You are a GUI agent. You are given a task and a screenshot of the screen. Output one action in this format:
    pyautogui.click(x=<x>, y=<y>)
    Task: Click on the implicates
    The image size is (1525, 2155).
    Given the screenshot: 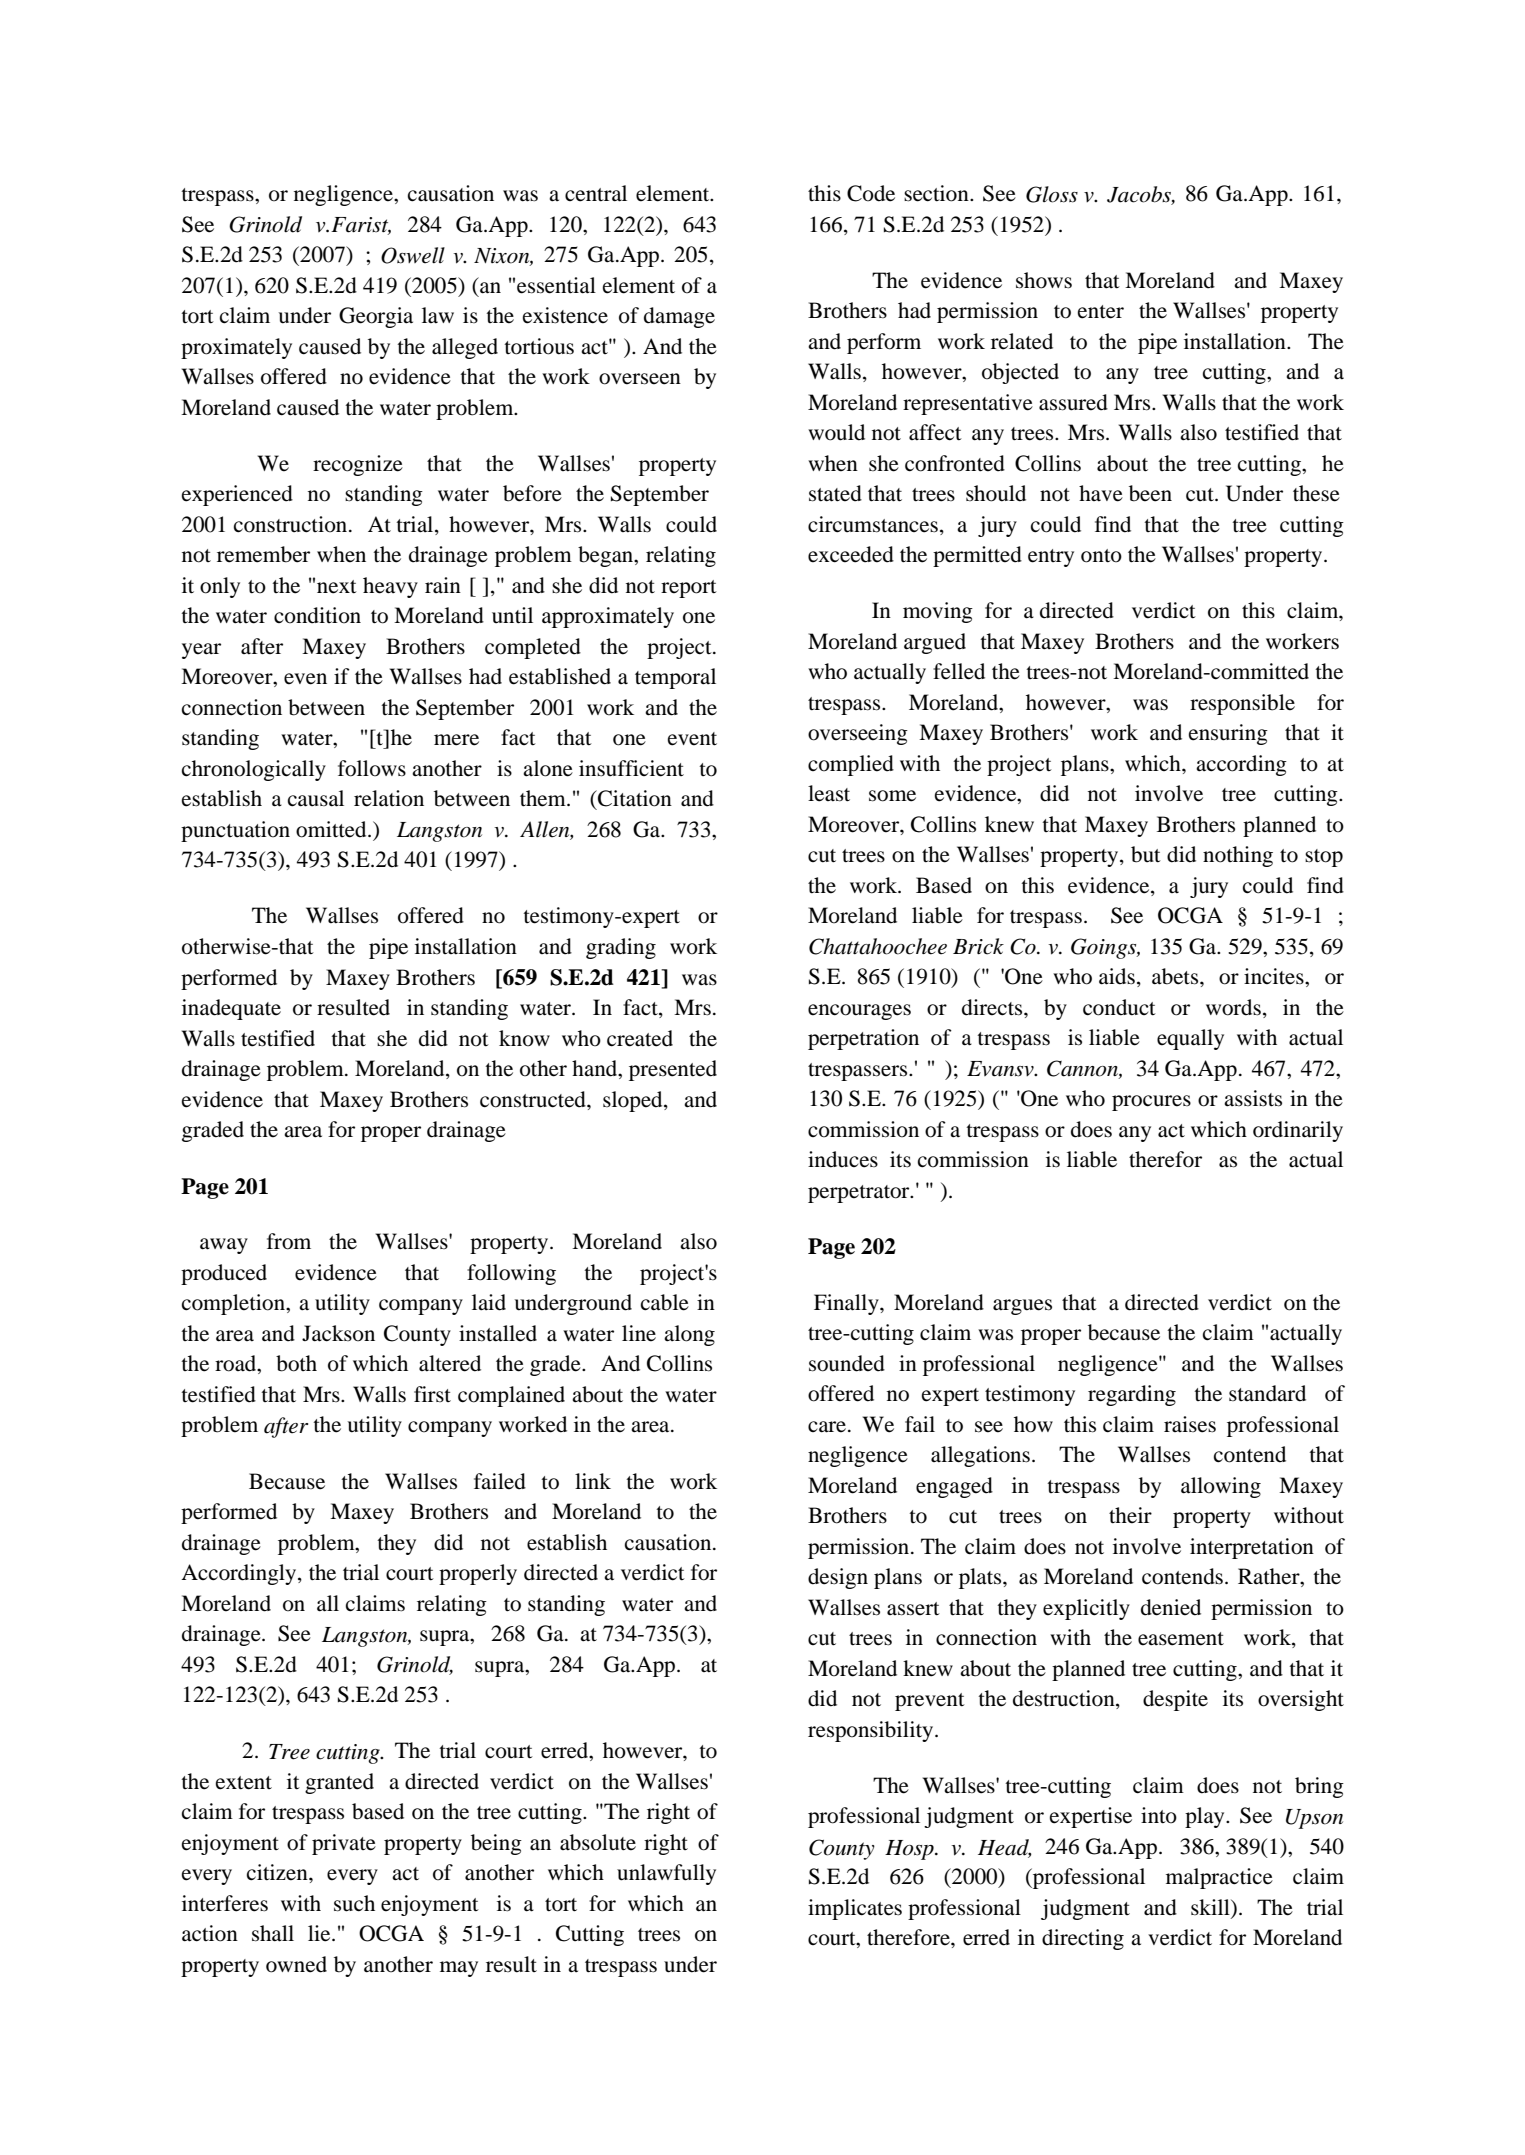 What is the action you would take?
    pyautogui.click(x=855, y=1909)
